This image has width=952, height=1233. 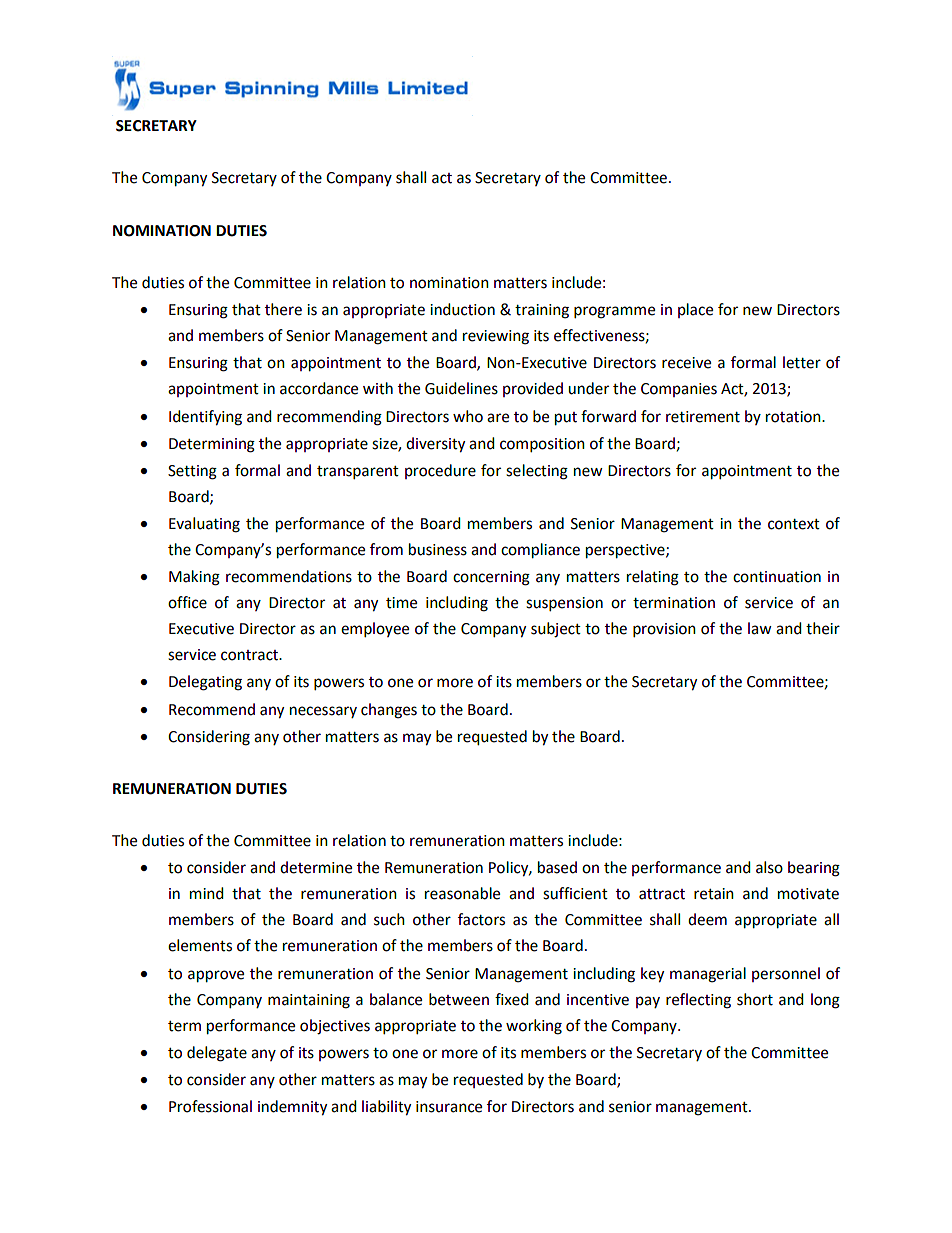 What do you see at coordinates (323, 712) in the image?
I see `necessary` at bounding box center [323, 712].
